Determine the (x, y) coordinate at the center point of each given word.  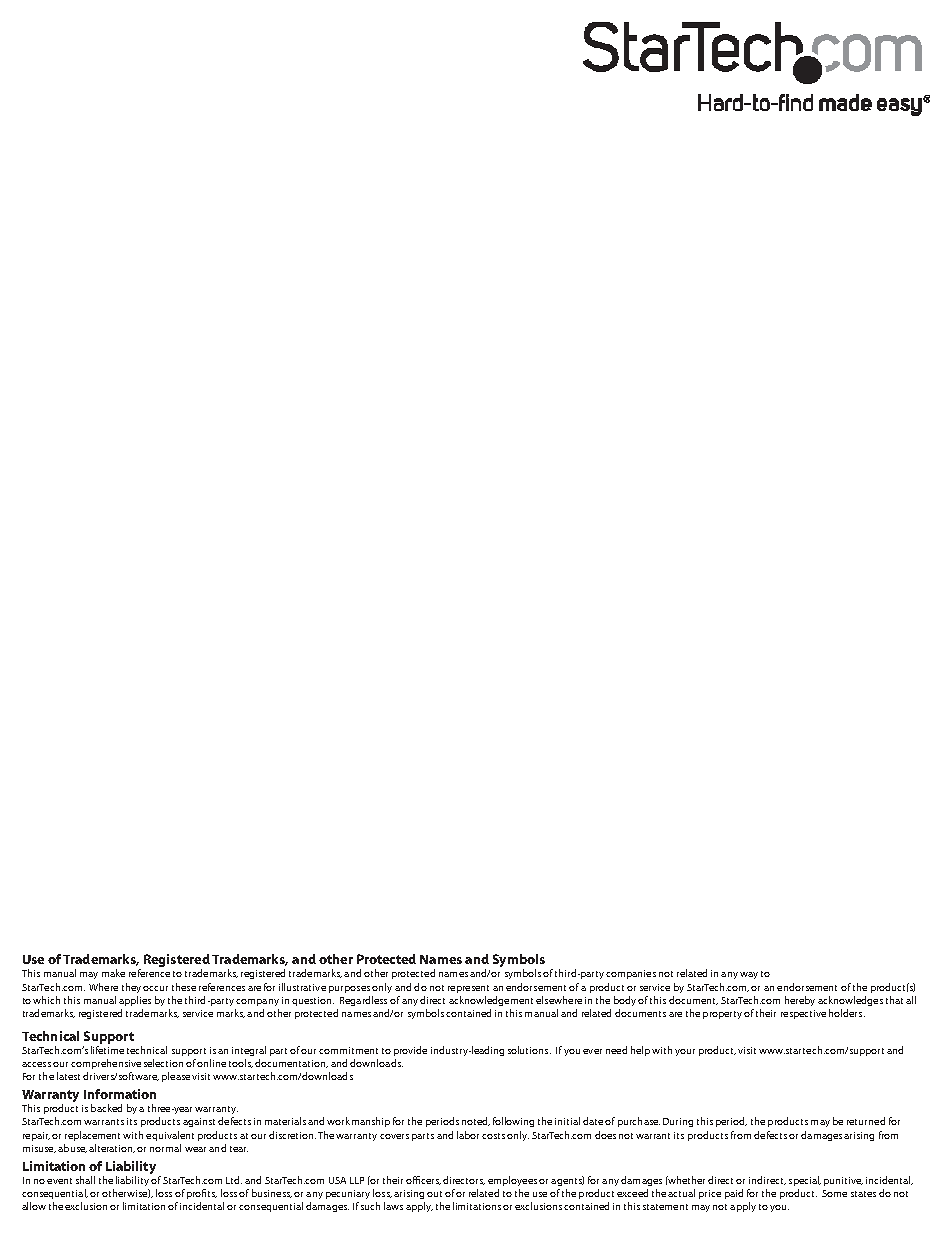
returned (866, 1121)
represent (468, 989)
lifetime (107, 1048)
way (749, 975)
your (685, 1052)
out (434, 1194)
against (199, 1122)
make (113, 973)
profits (202, 1194)
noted (476, 1121)
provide (410, 1051)
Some (834, 1193)
